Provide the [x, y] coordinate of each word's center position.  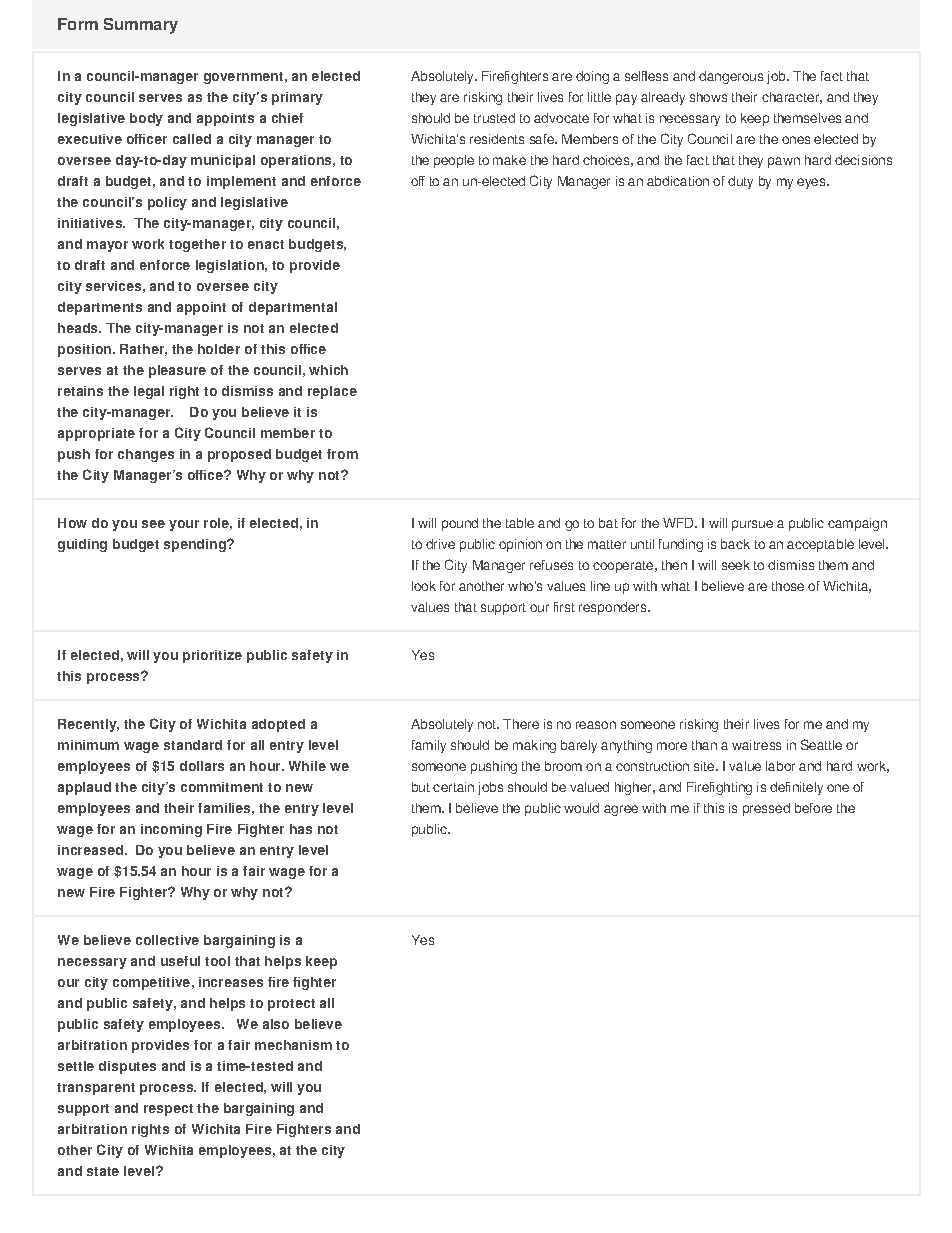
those [788, 586]
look [424, 586]
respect [168, 1110]
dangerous [731, 77]
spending [196, 545]
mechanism [293, 1045]
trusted [494, 118]
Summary [141, 26]
